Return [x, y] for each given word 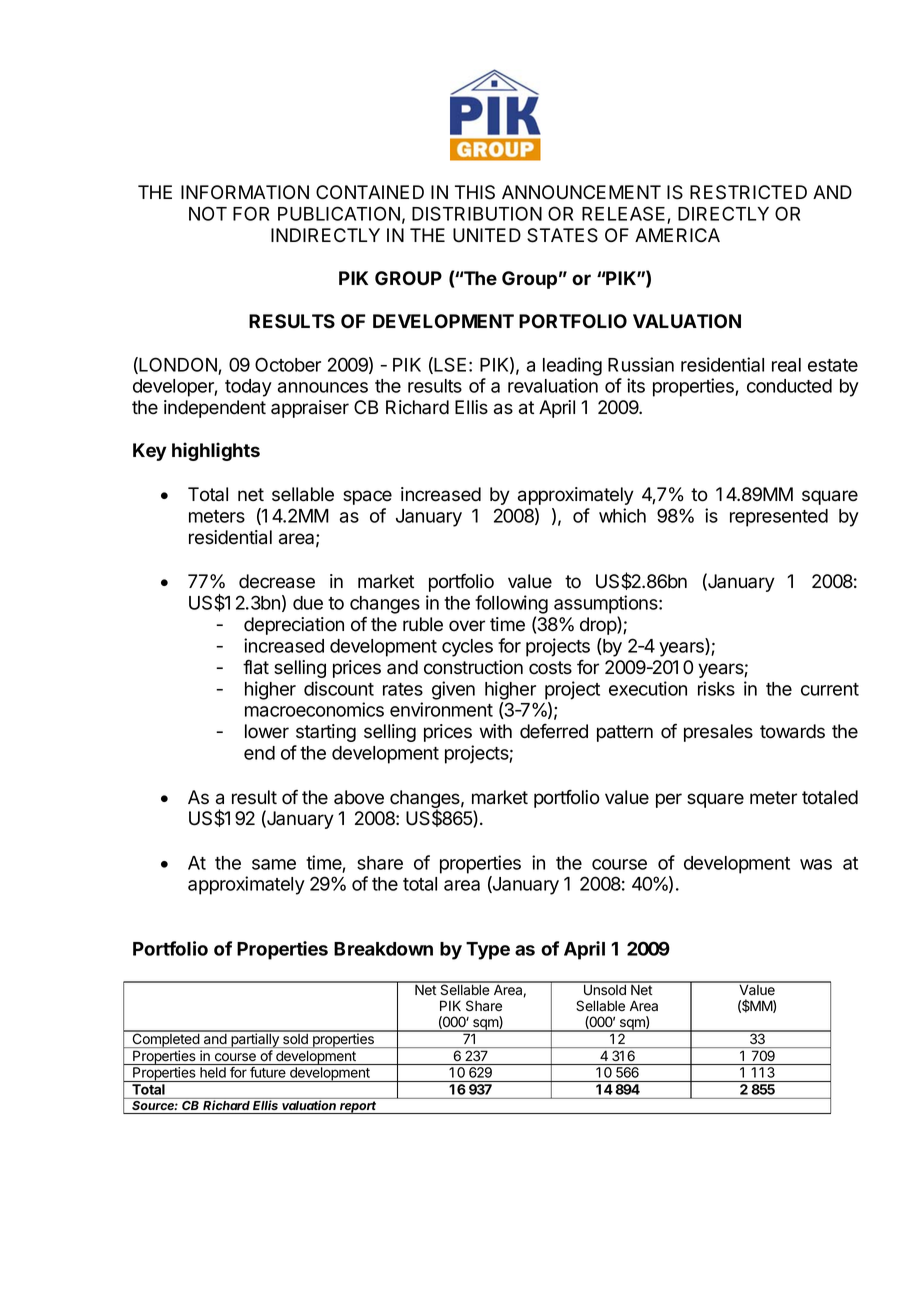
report [358, 1107]
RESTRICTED [748, 192]
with [496, 731]
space [367, 497]
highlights [216, 451]
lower [267, 731]
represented [779, 518]
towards [792, 731]
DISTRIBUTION [477, 213]
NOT [208, 213]
